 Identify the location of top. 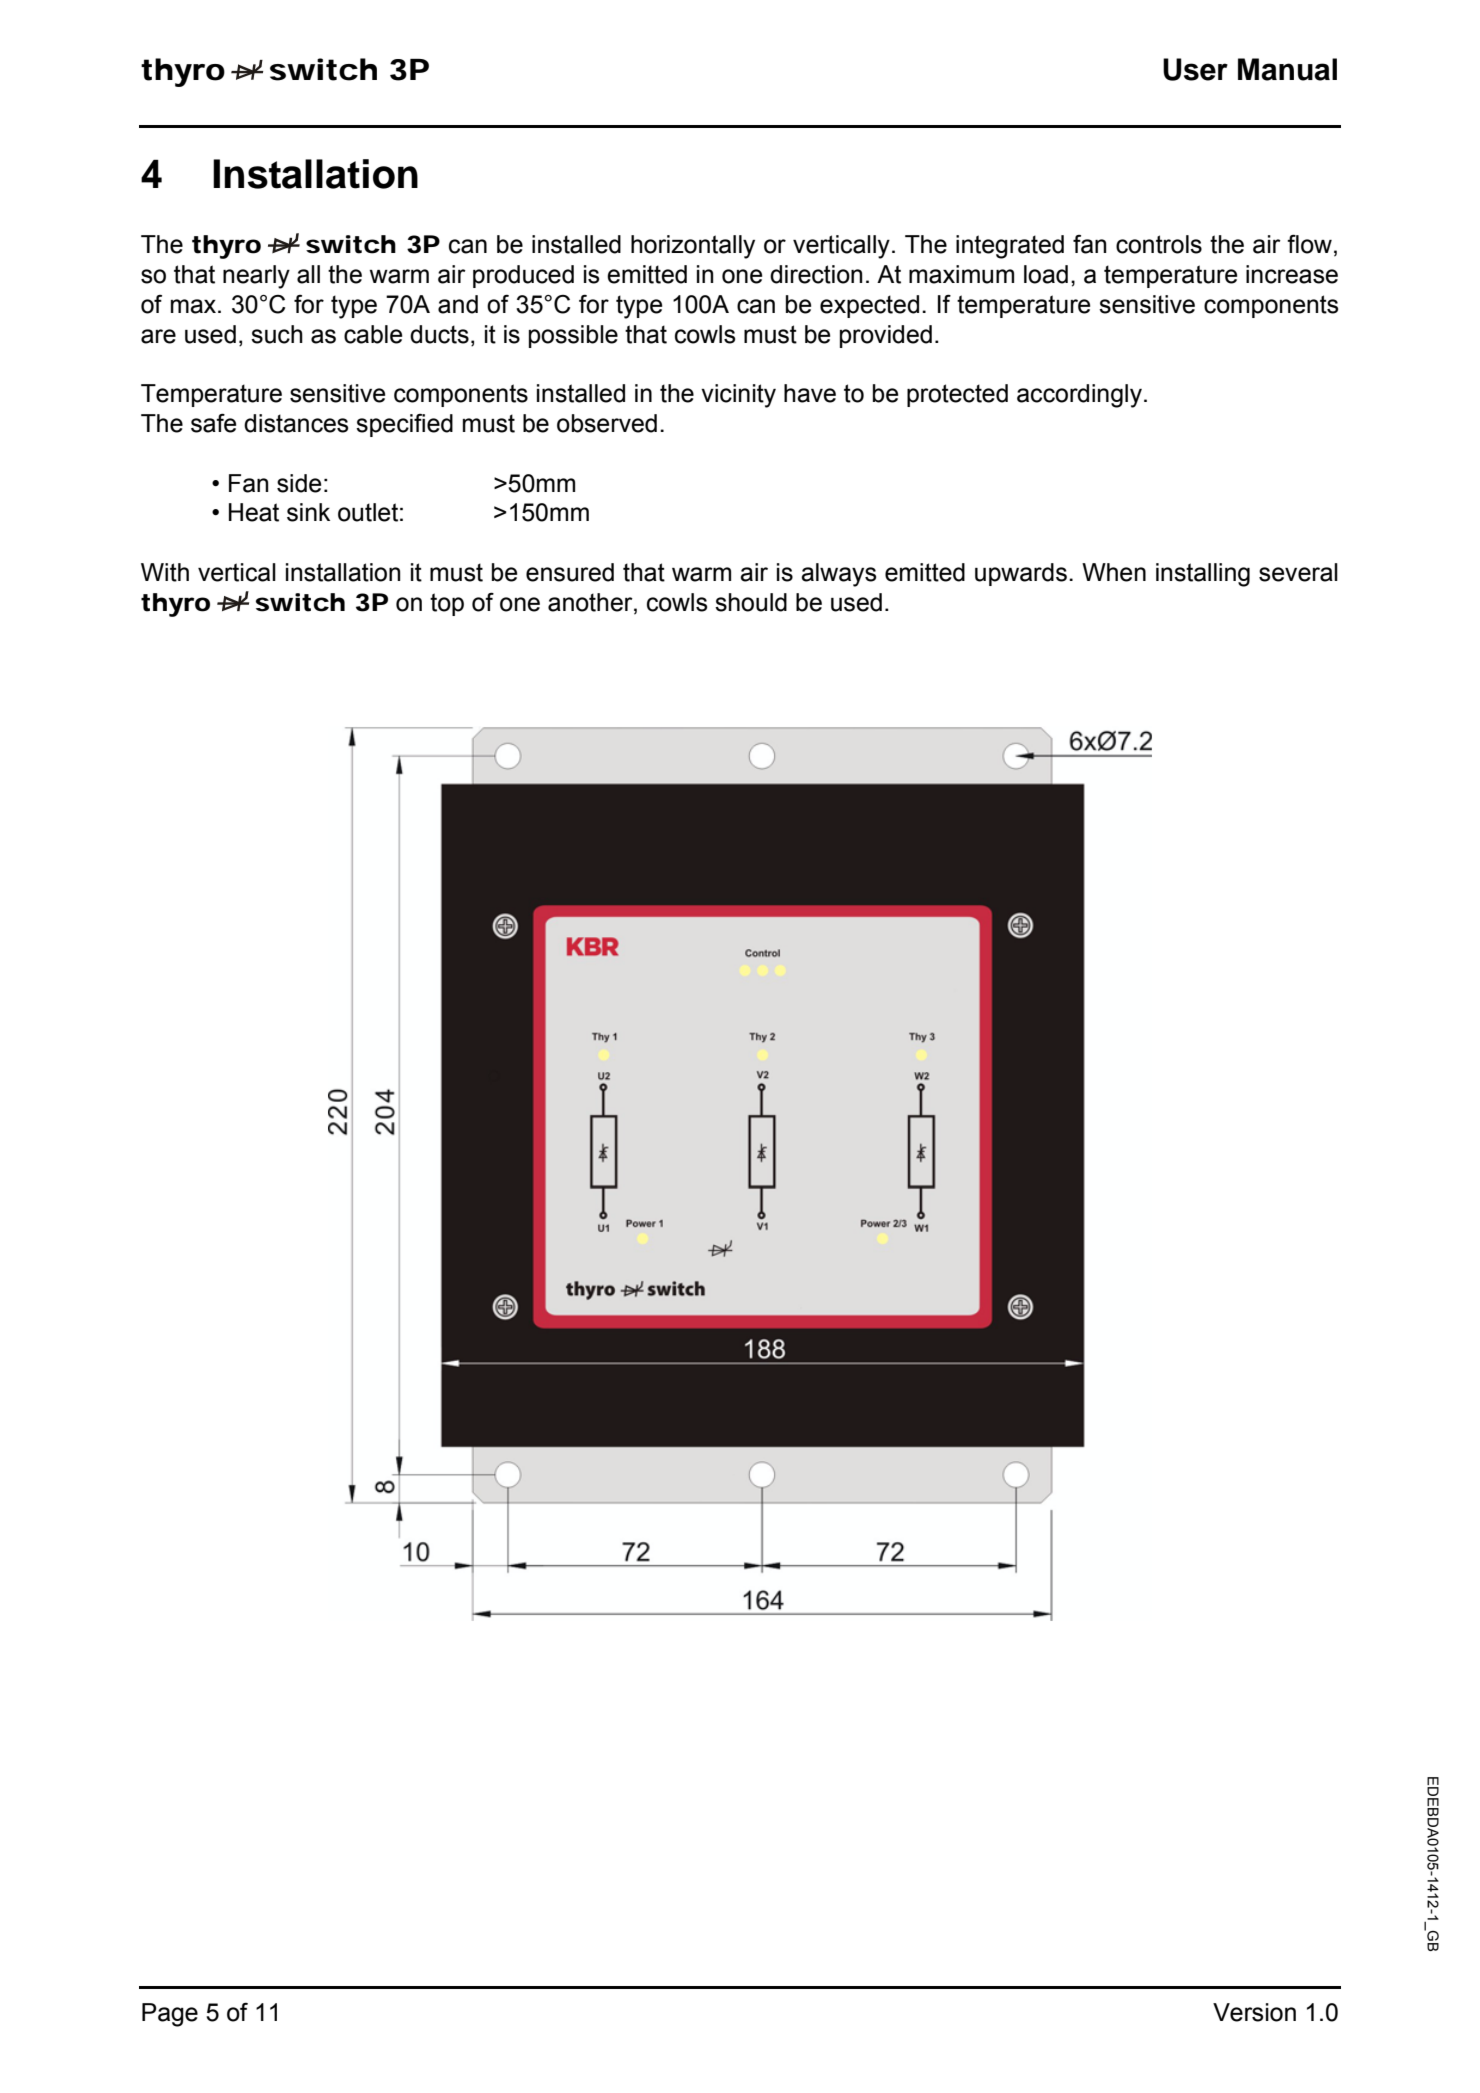
(447, 604).
